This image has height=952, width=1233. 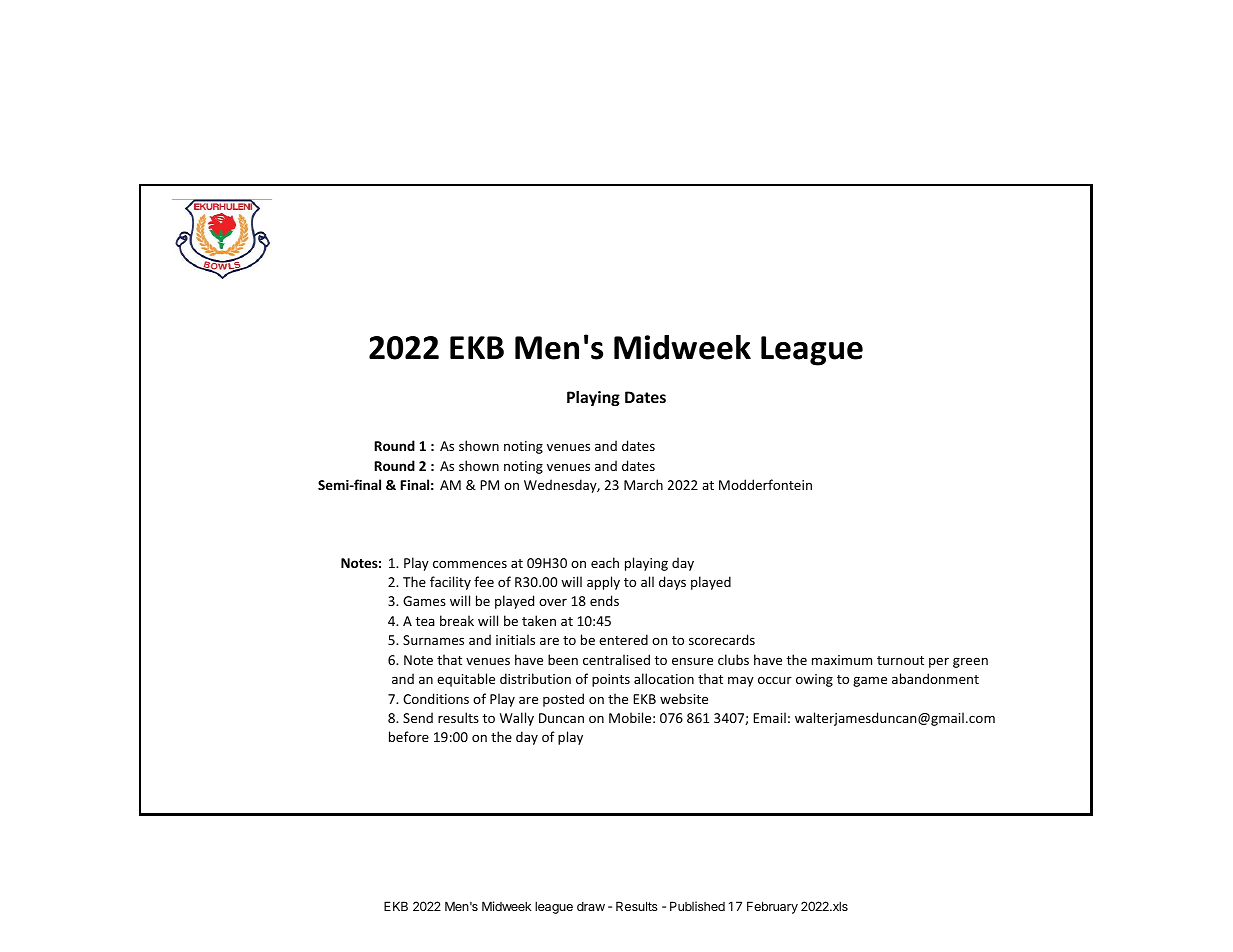 What do you see at coordinates (436, 698) in the image?
I see `Conditions` at bounding box center [436, 698].
